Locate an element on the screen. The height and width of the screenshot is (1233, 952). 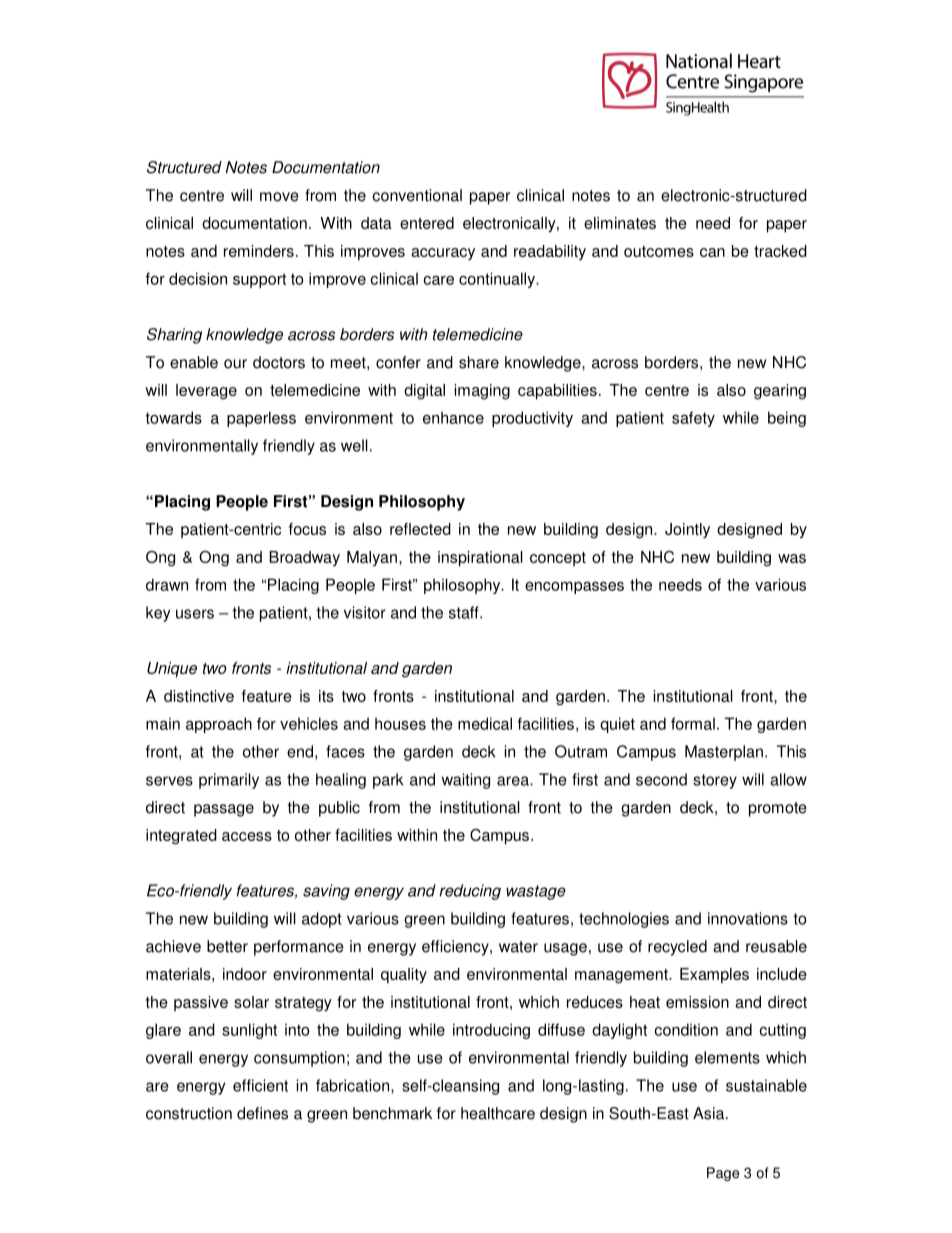
primarily is located at coordinates (229, 781).
